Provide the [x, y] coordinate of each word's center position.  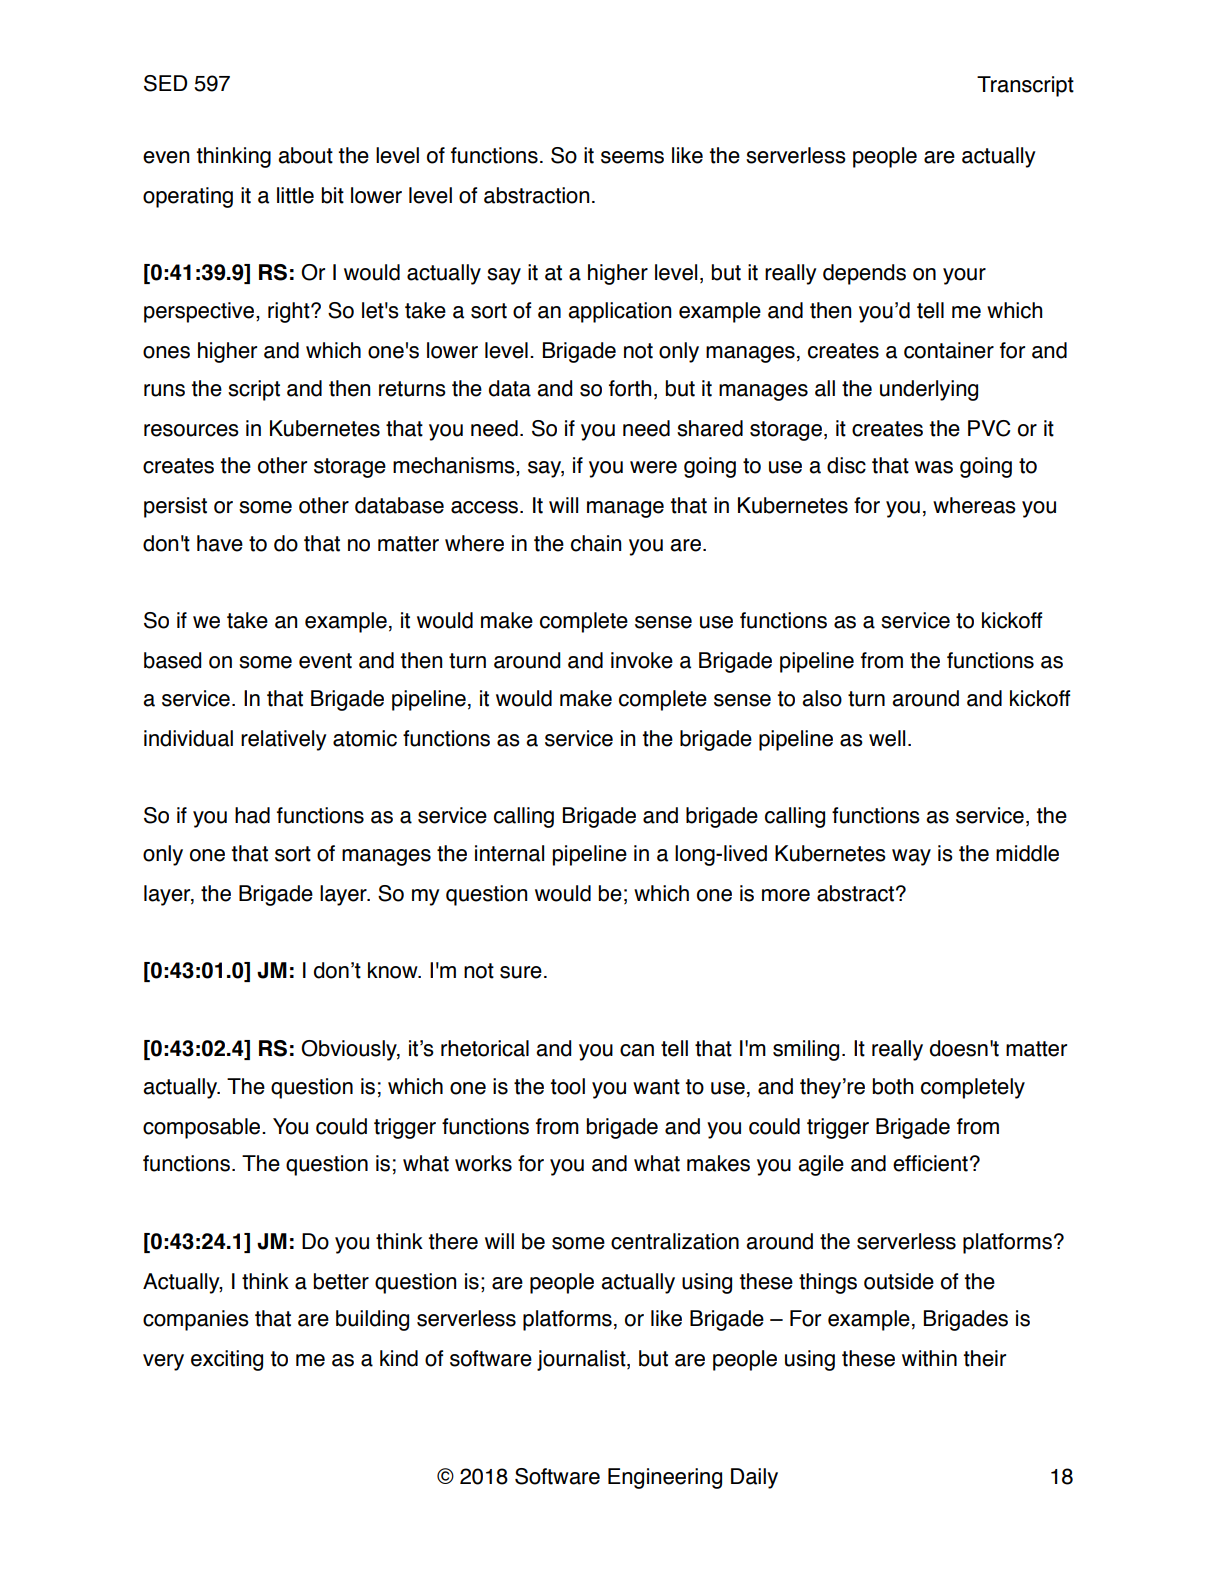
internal [509, 853]
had [252, 815]
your [964, 276]
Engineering [665, 1478]
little [295, 195]
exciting [227, 1360]
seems [632, 157]
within [929, 1358]
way [911, 857]
